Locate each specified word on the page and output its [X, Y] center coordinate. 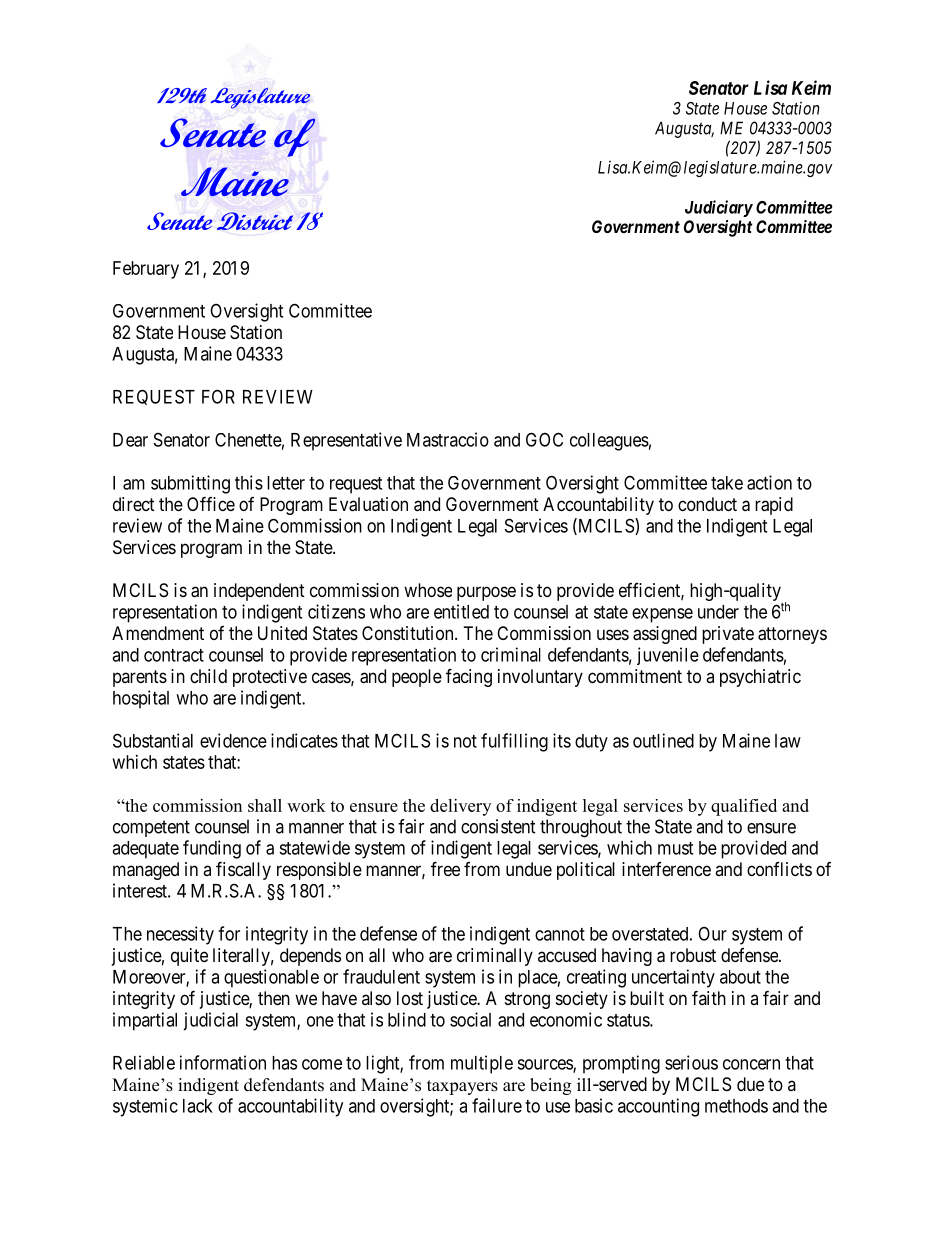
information [223, 1062]
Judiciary [719, 208]
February [146, 270]
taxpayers [462, 1087]
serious [691, 1062]
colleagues [609, 442]
